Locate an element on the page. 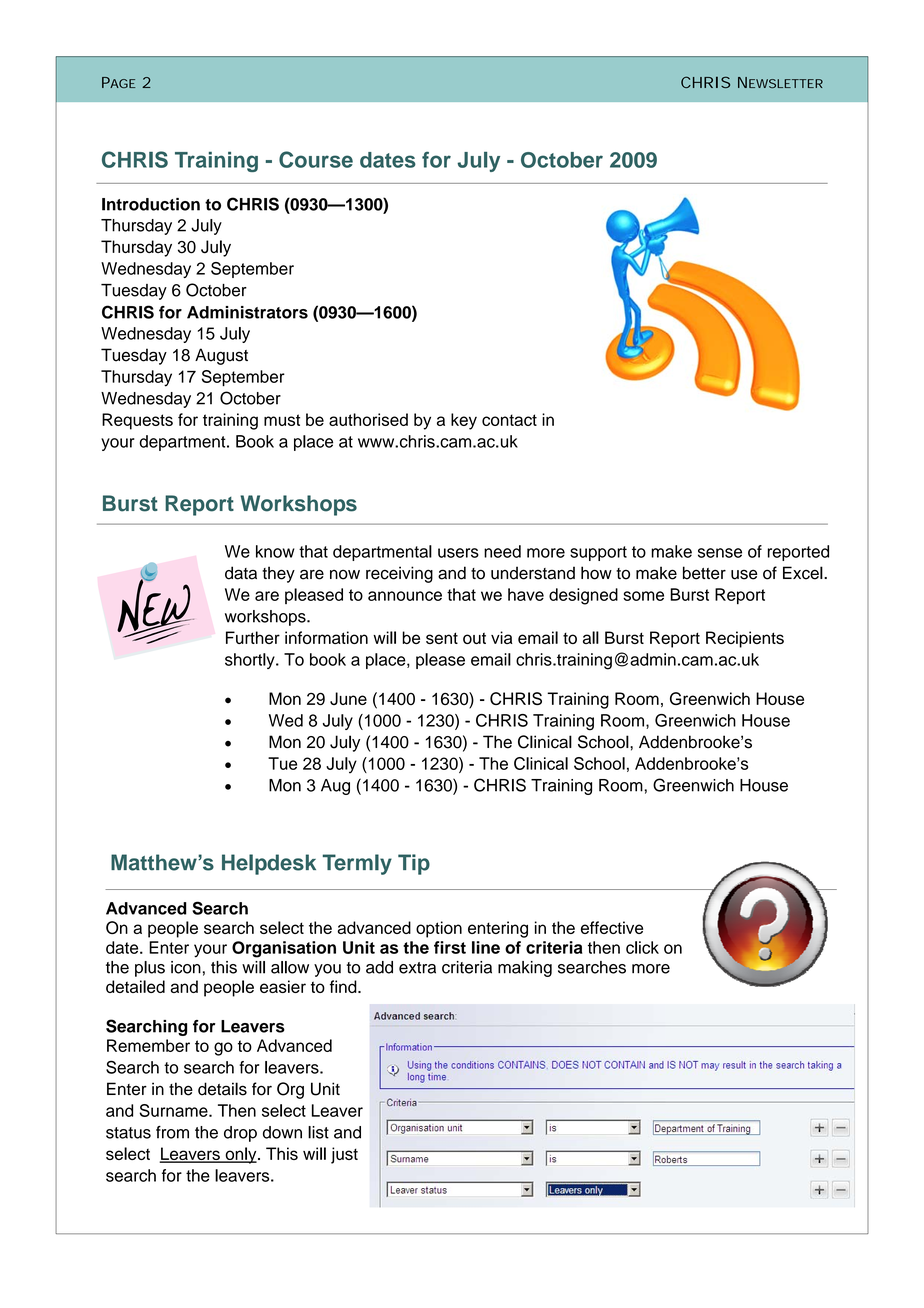 The image size is (924, 1308). Course is located at coordinates (316, 159).
